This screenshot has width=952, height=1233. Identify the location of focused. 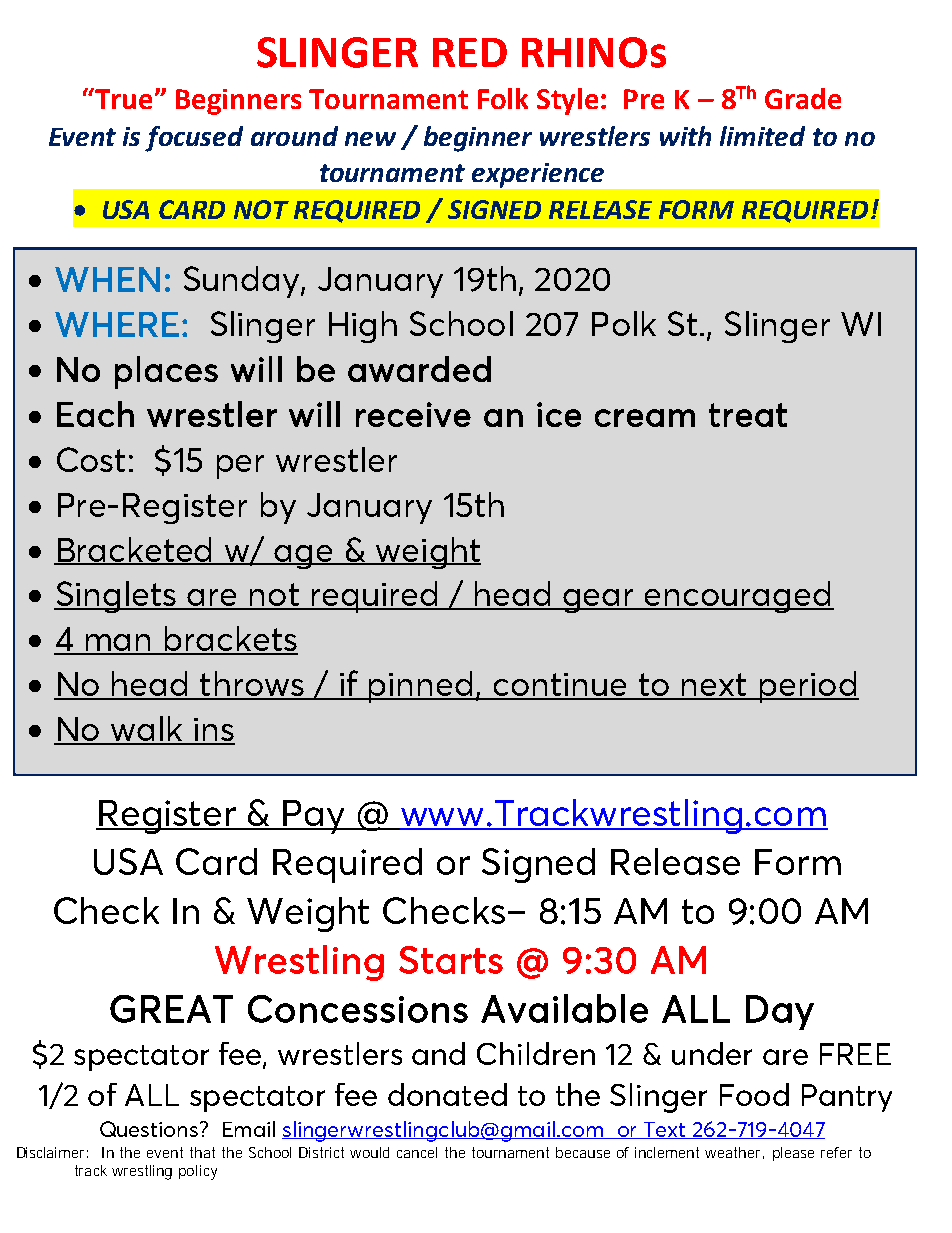
(194, 139).
